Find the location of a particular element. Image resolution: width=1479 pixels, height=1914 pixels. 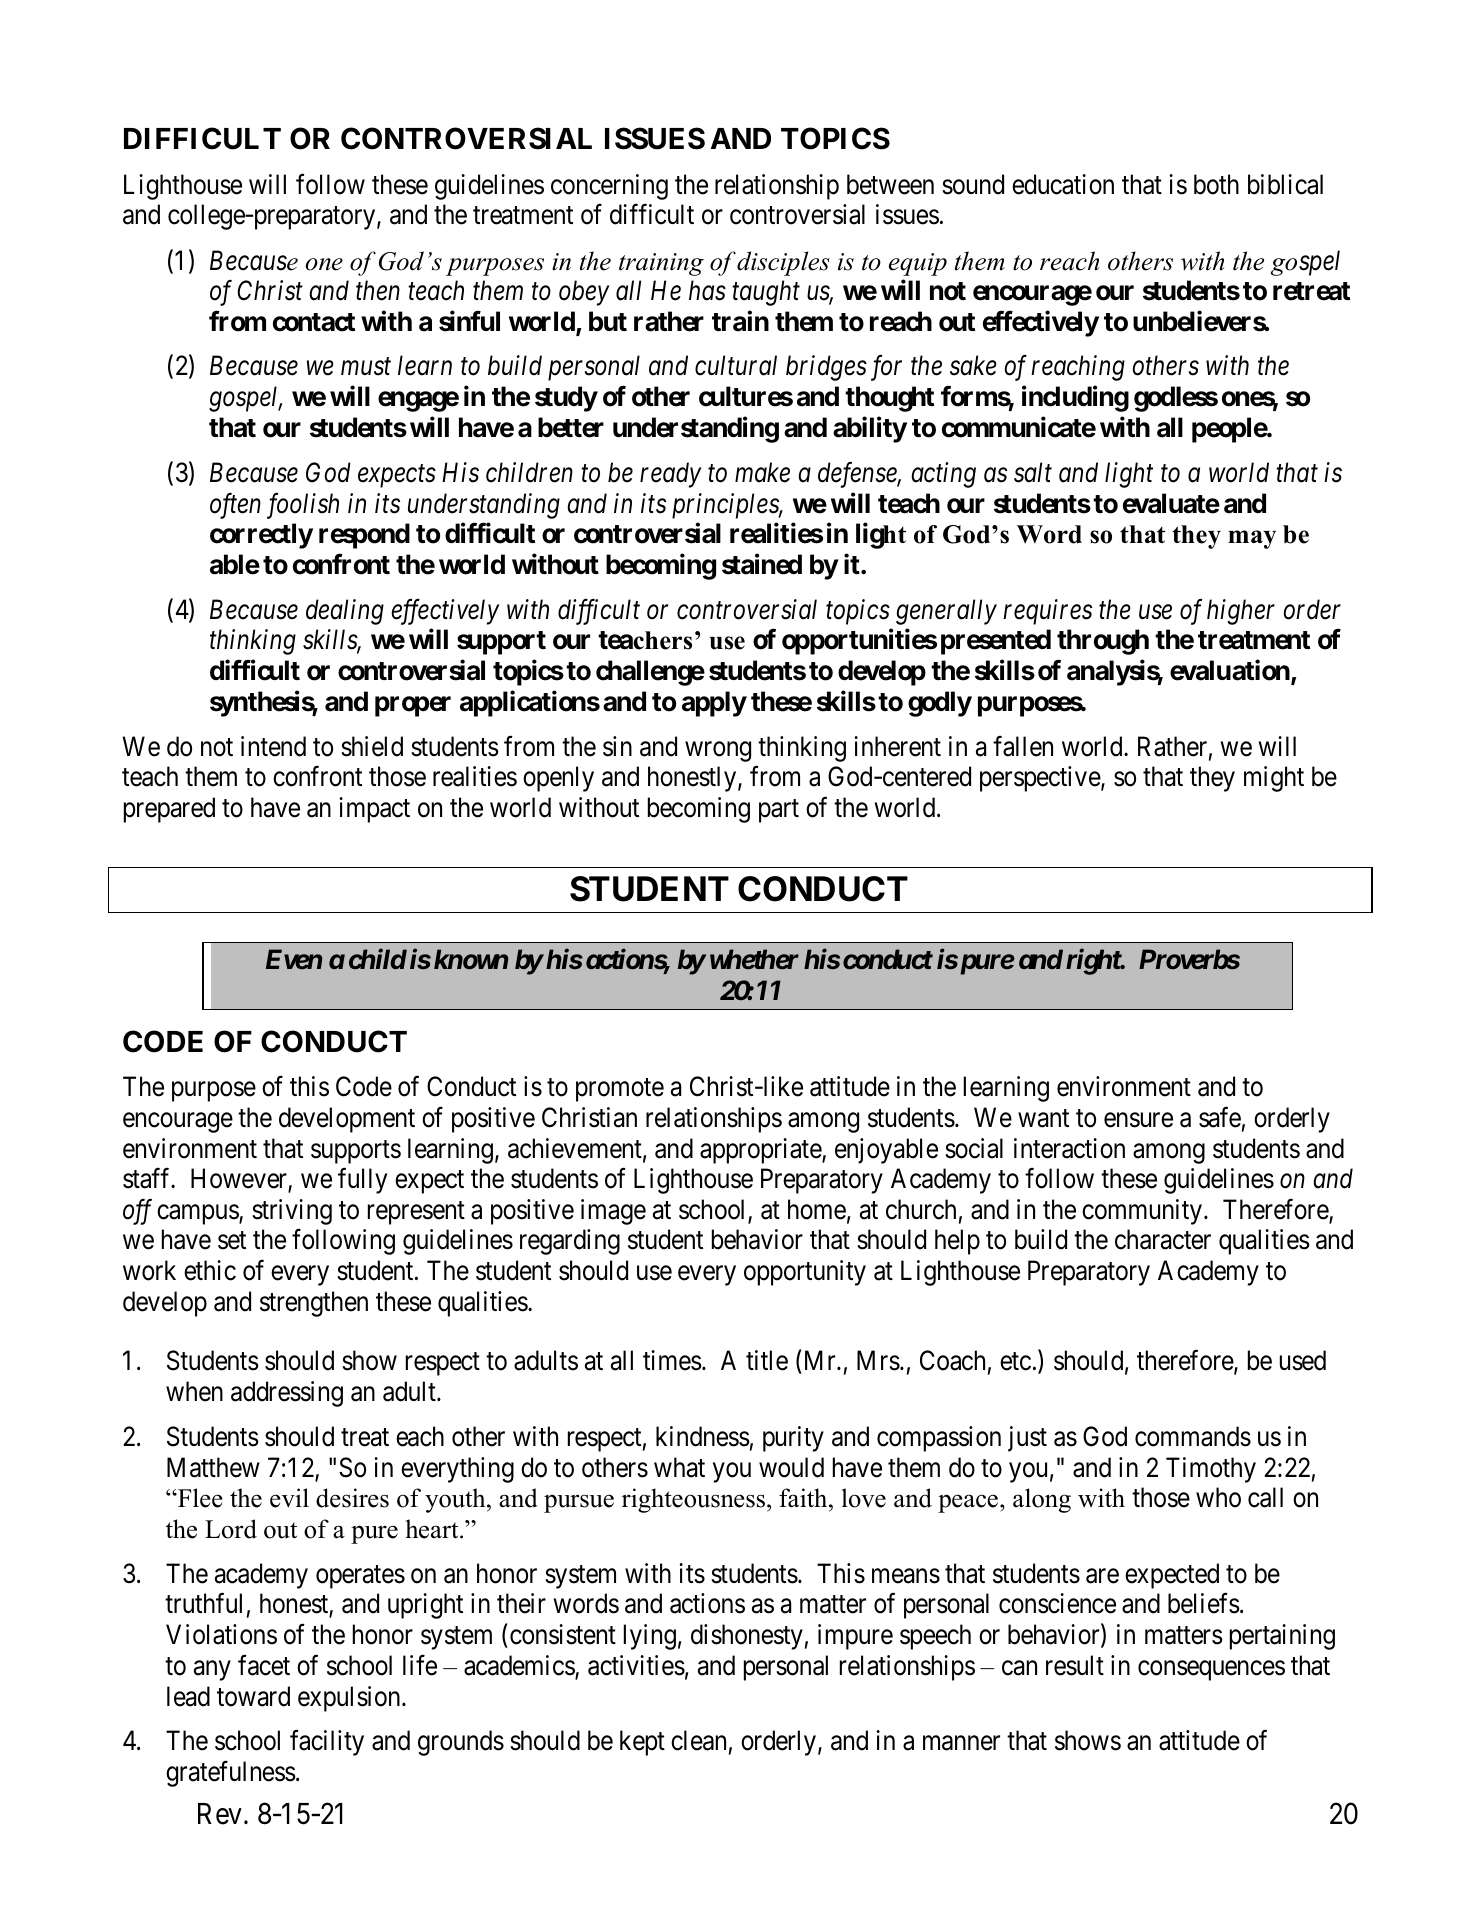

both is located at coordinates (1216, 184).
